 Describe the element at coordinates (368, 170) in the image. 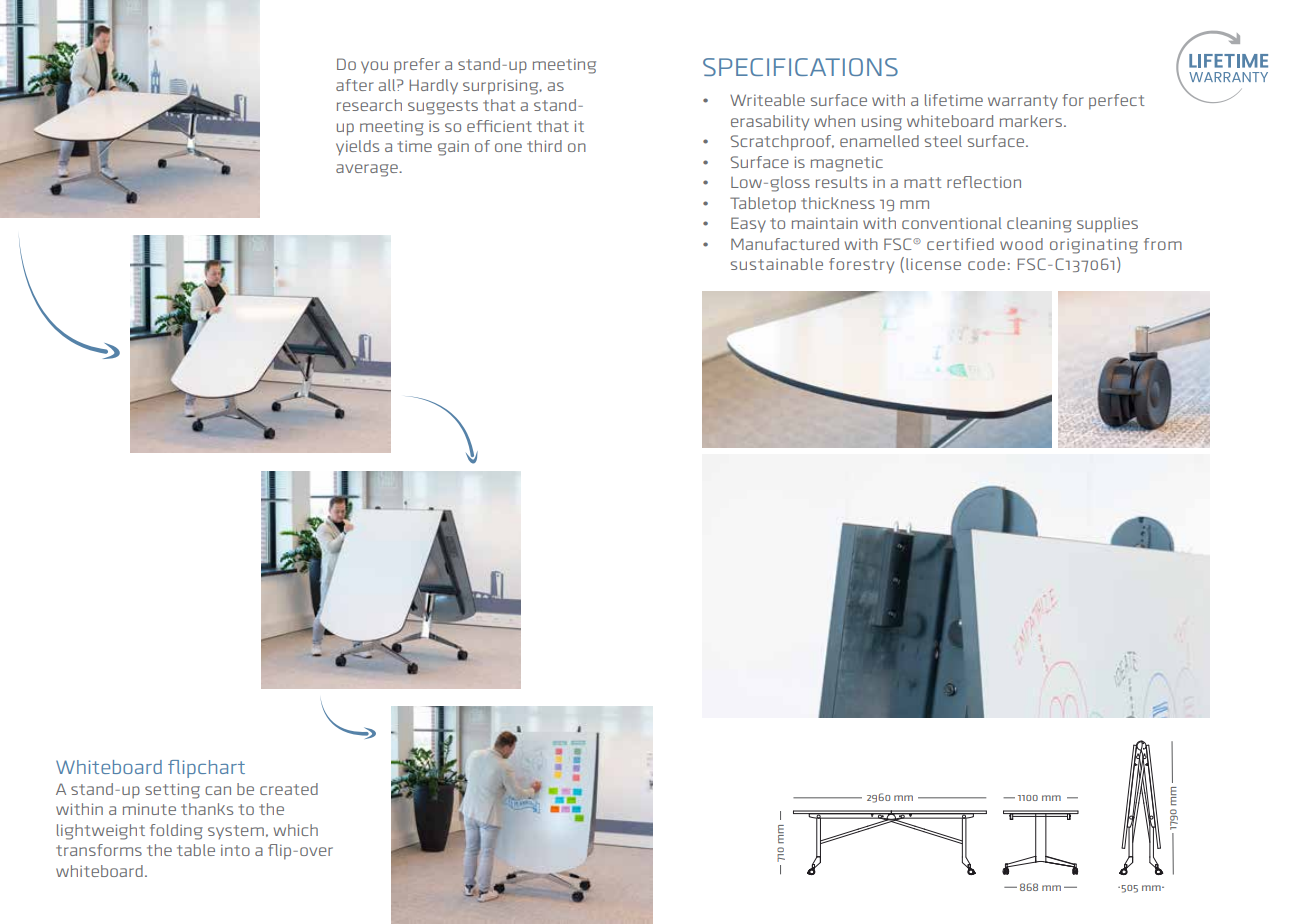

I see `average` at that location.
